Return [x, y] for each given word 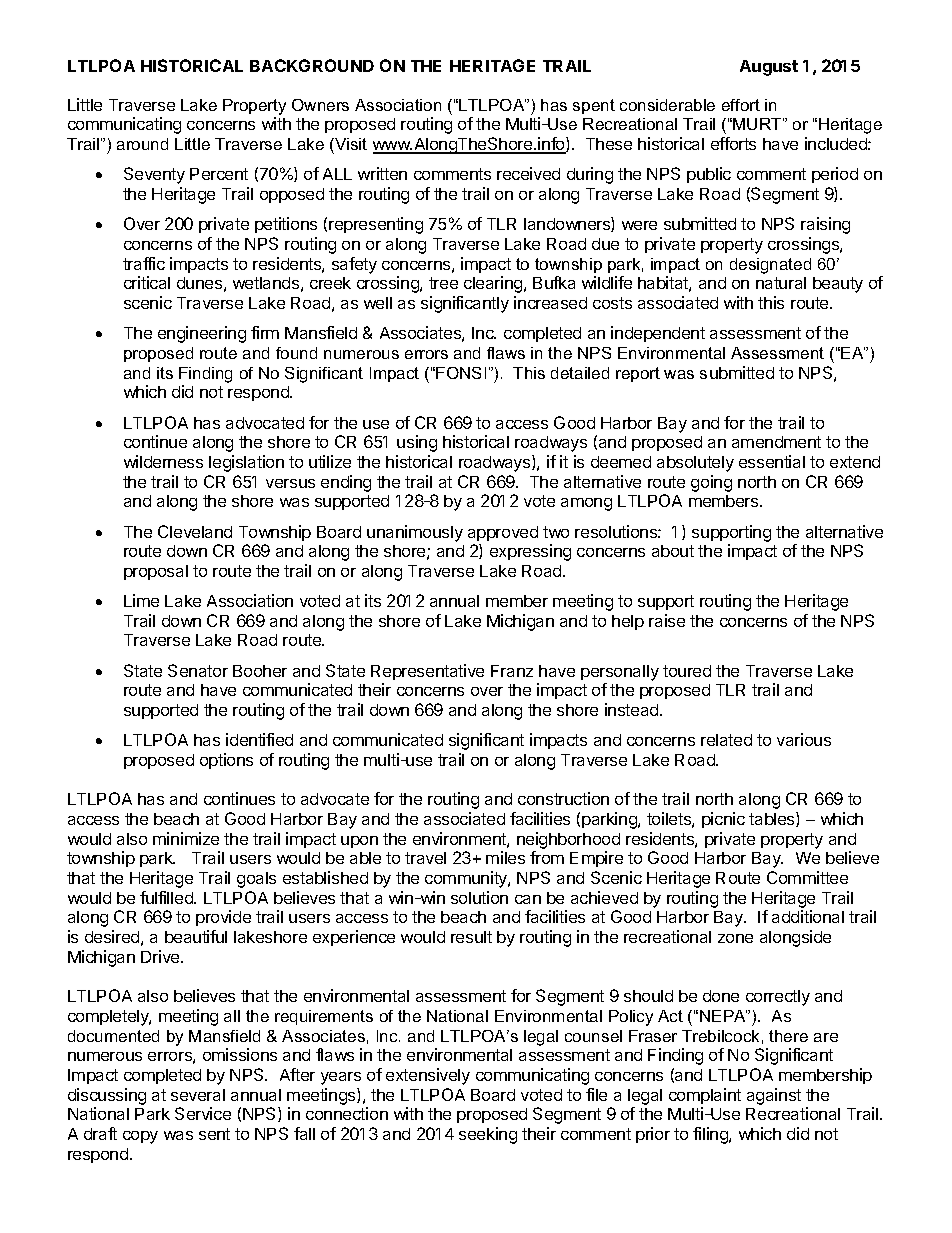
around [142, 144]
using [417, 443]
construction [563, 798]
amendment [776, 442]
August [769, 68]
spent [594, 106]
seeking [488, 1135]
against [774, 1096]
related [726, 740]
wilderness [163, 461]
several [198, 1095]
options [226, 761]
